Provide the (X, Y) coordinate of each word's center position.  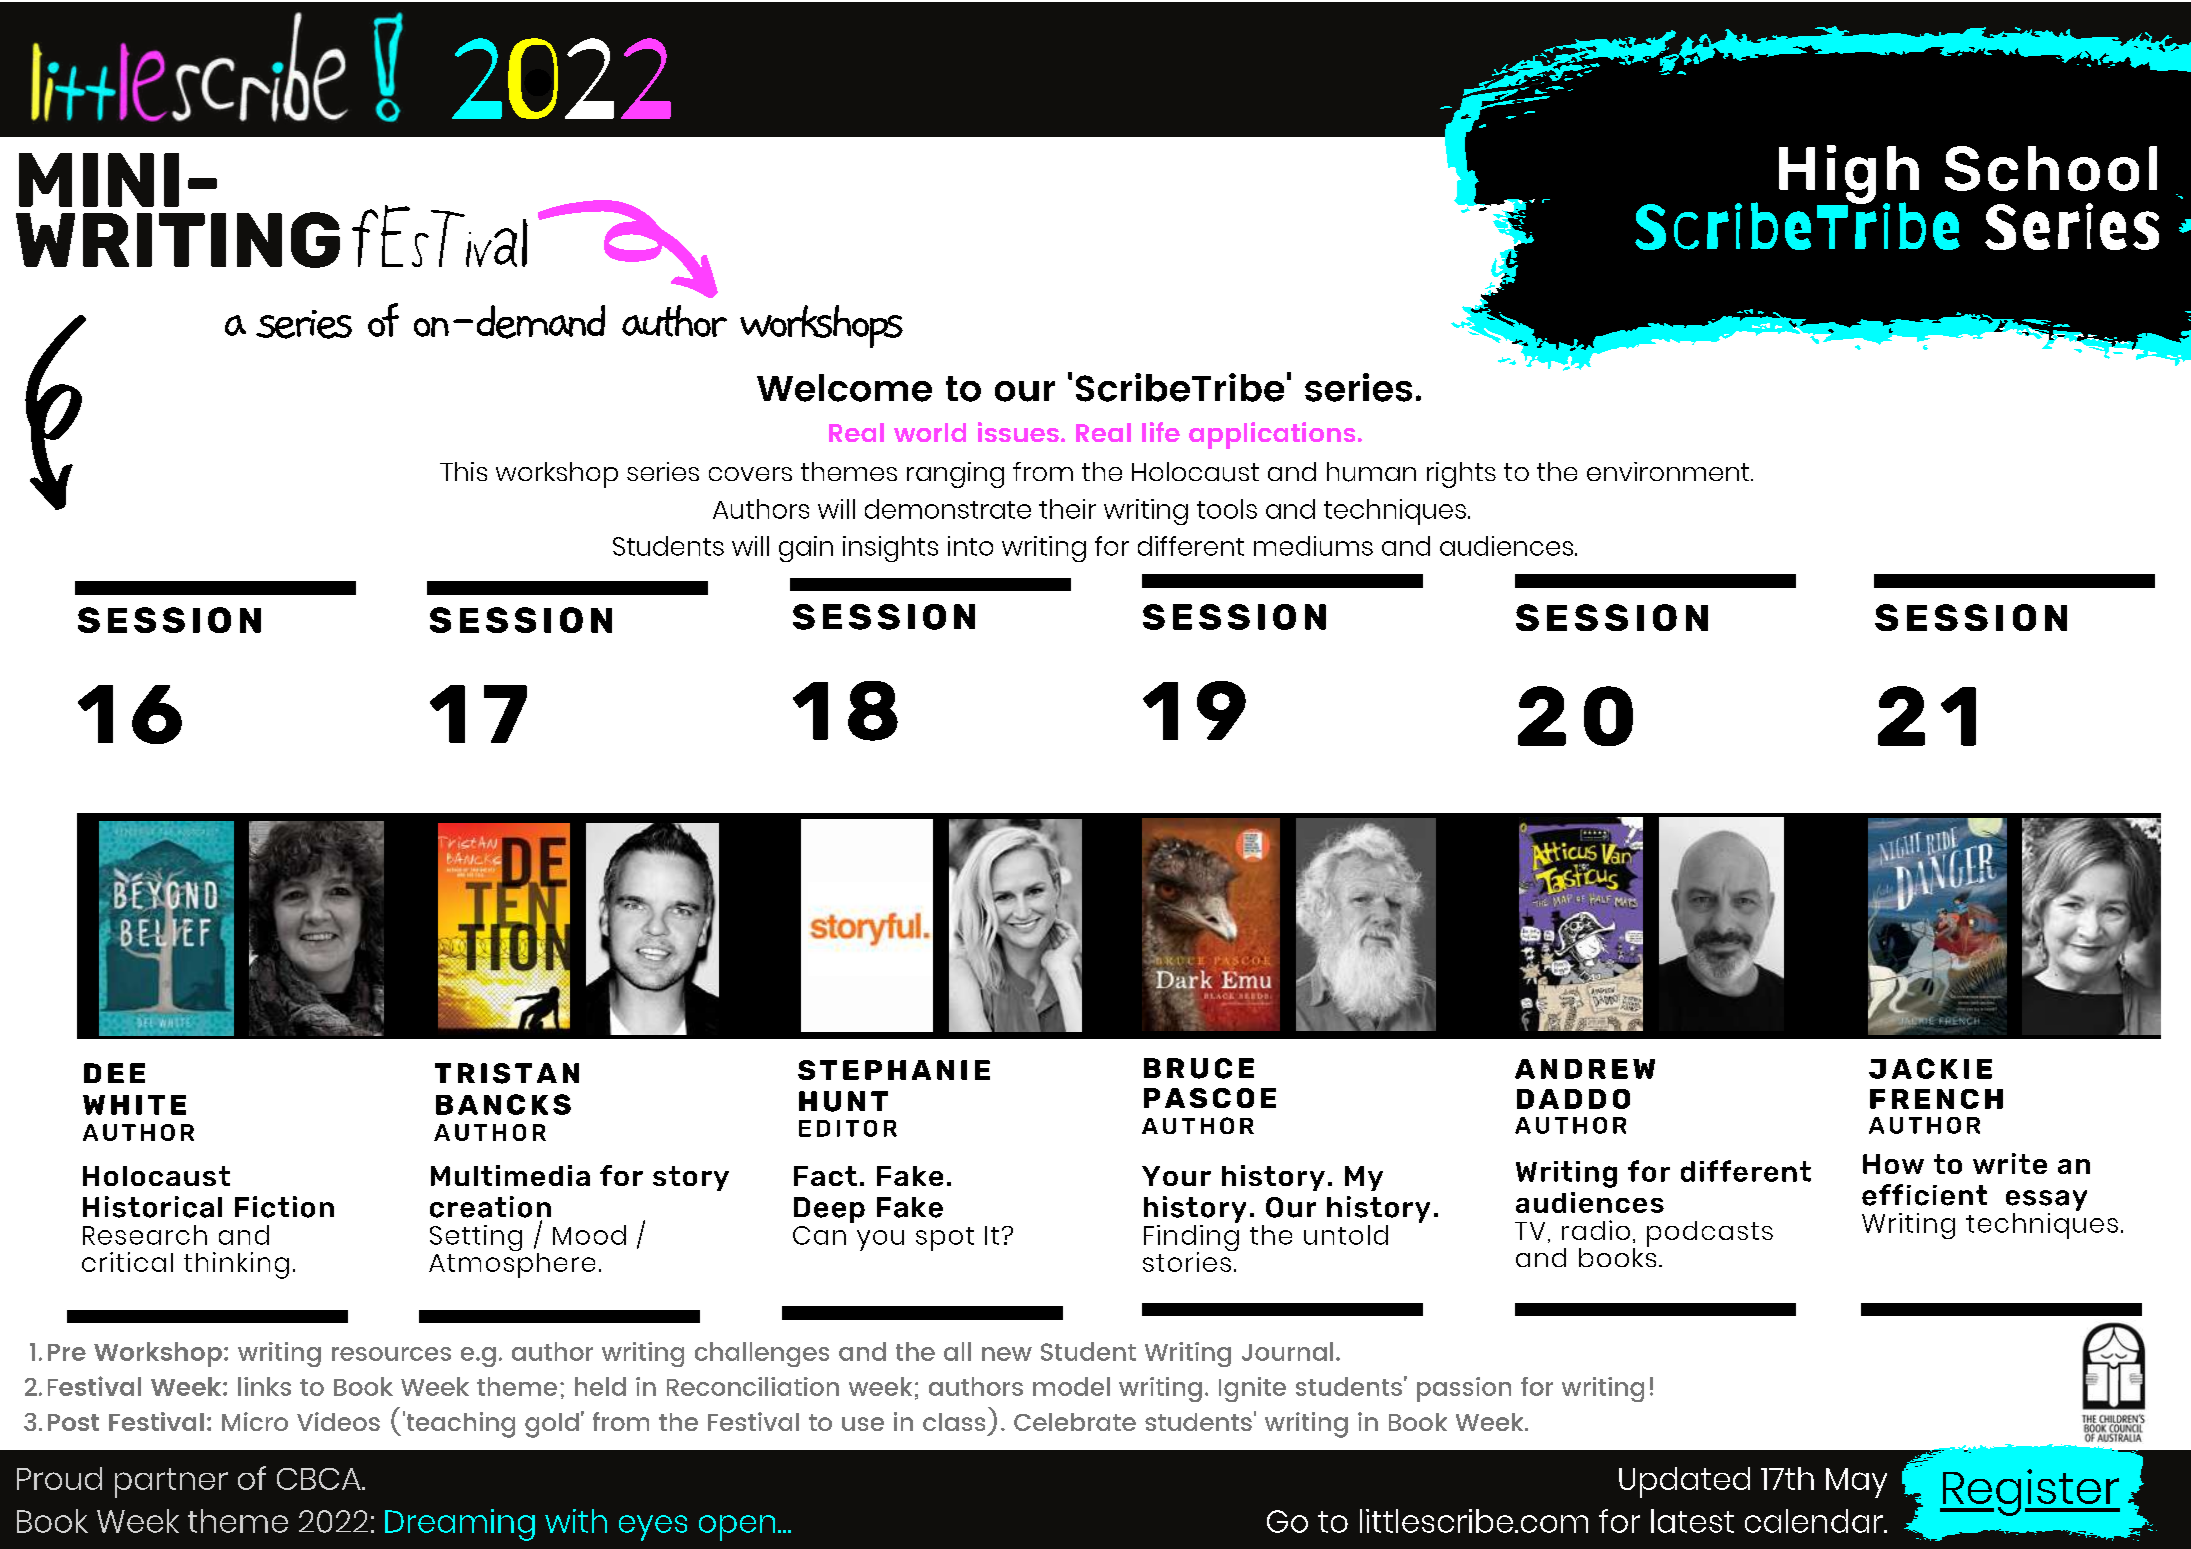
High (1849, 175)
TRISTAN (507, 1073)
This (463, 471)
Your (1176, 1176)
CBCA (320, 1479)
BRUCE (1199, 1068)
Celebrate (1075, 1422)
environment (1669, 471)
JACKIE (1930, 1068)
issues (1018, 432)
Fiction (284, 1207)
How (1893, 1164)
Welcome (844, 388)
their (1067, 509)
